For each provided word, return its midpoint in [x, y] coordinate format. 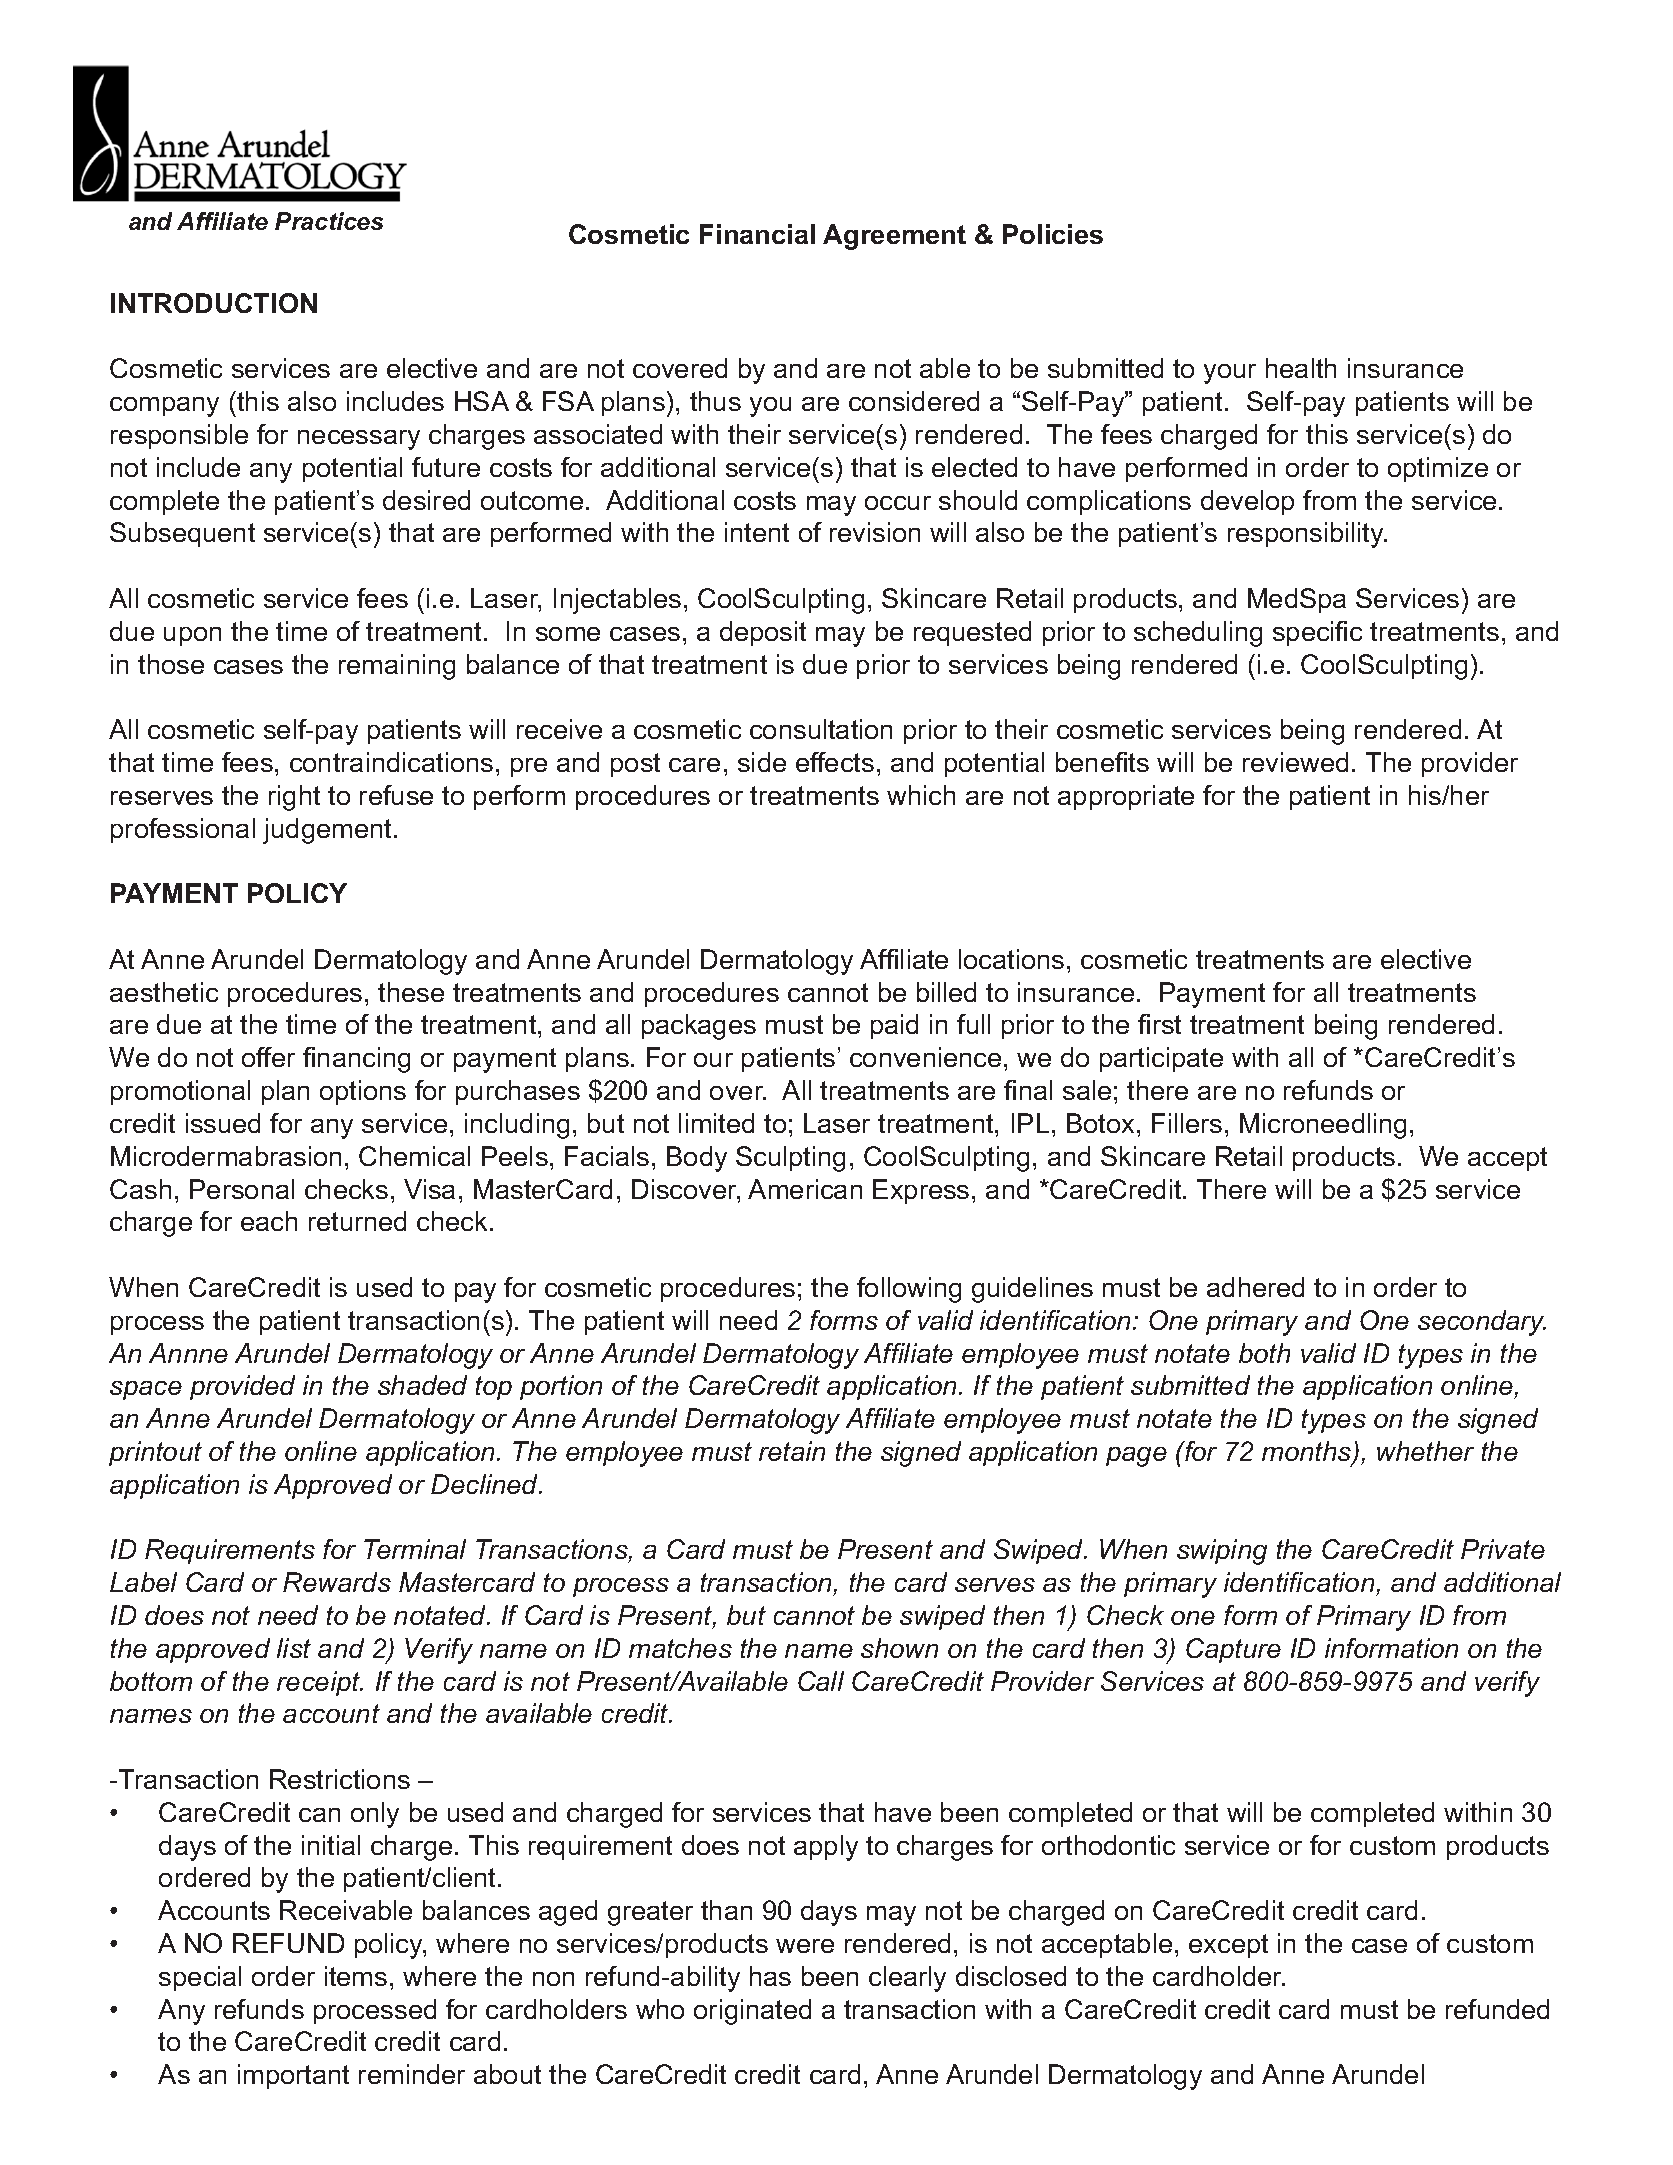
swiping [1222, 1552]
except [1228, 1946]
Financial [757, 234]
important [293, 2076]
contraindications [391, 762]
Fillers [1187, 1123]
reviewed [1295, 762]
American [805, 1189]
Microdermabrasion [226, 1156]
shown [899, 1648]
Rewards [337, 1582]
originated [752, 2012]
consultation [821, 729]
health [1301, 368]
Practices [329, 221]
